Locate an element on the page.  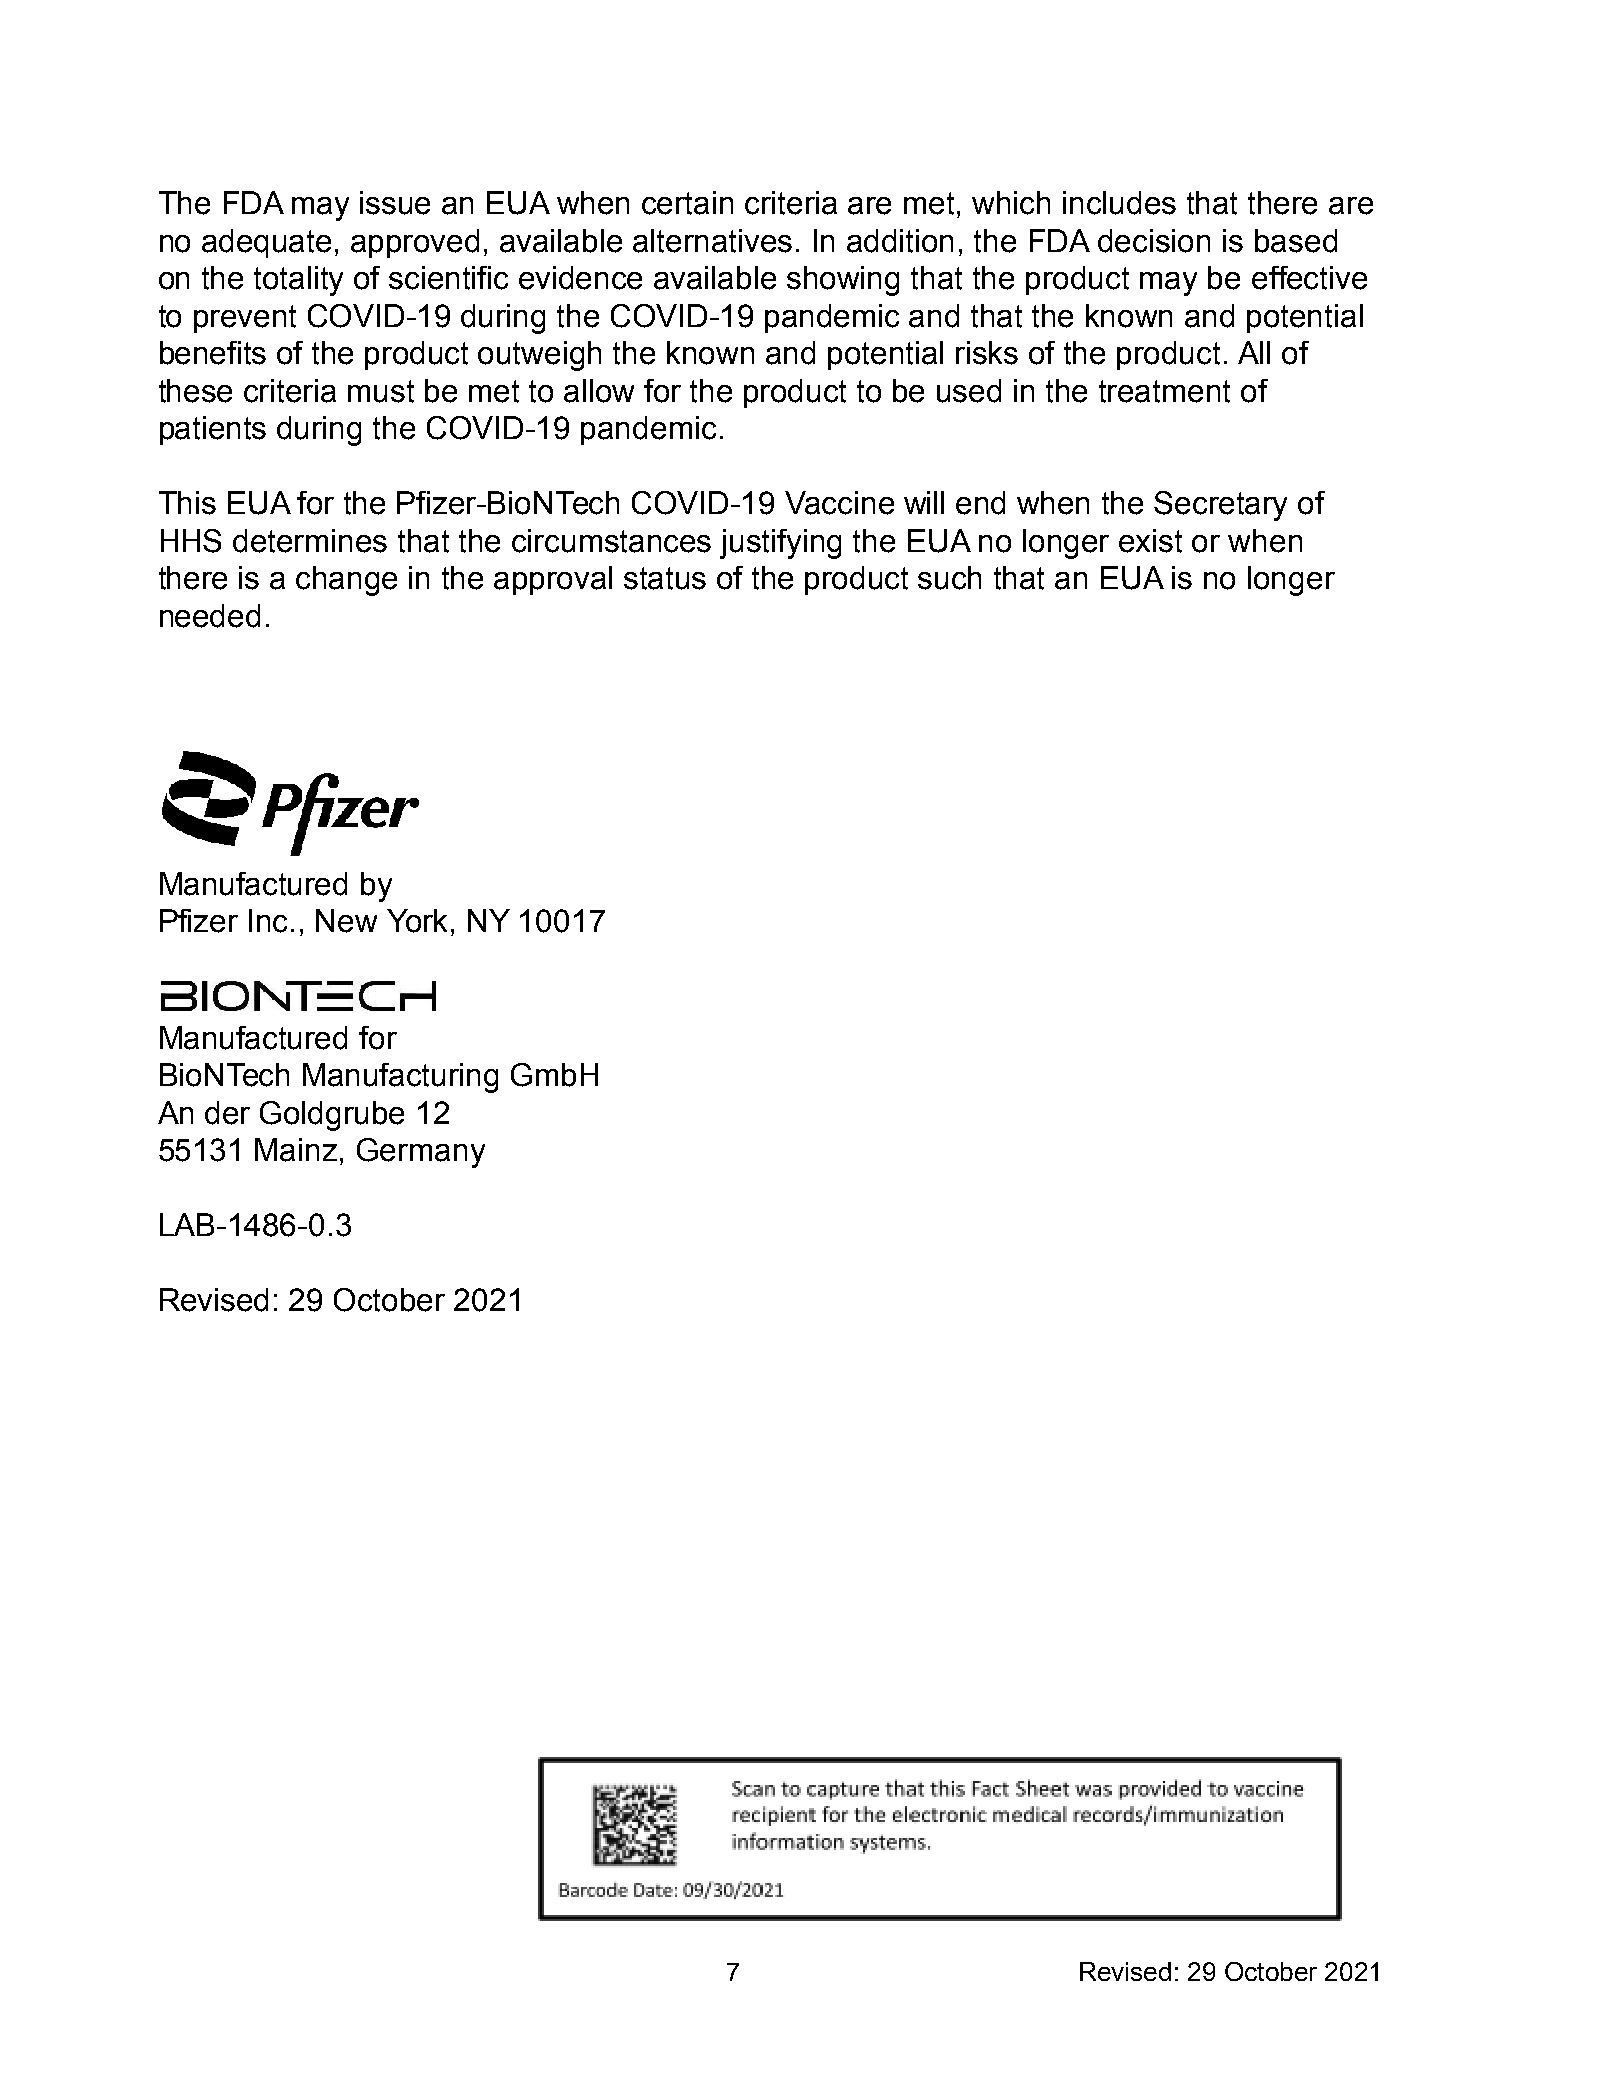
decision is located at coordinates (1154, 241).
